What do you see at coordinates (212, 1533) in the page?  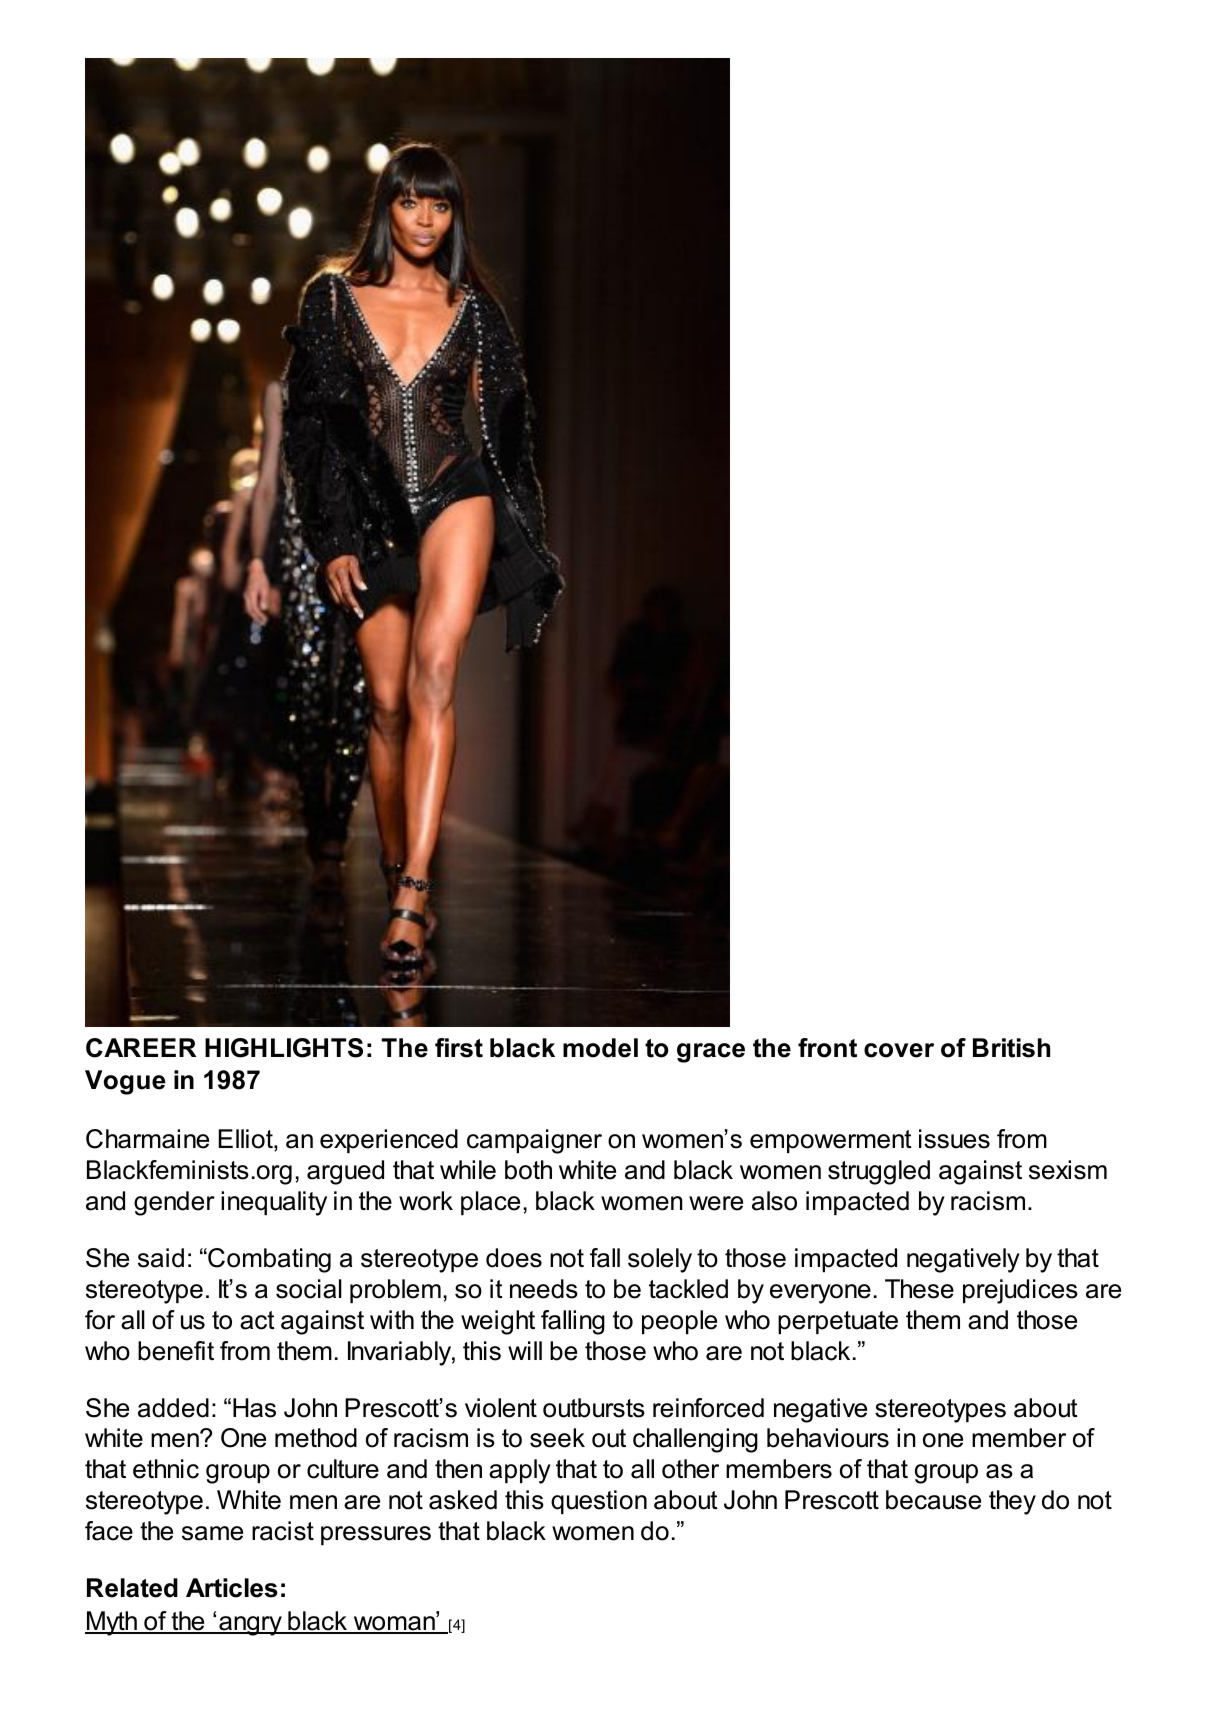 I see `same` at bounding box center [212, 1533].
